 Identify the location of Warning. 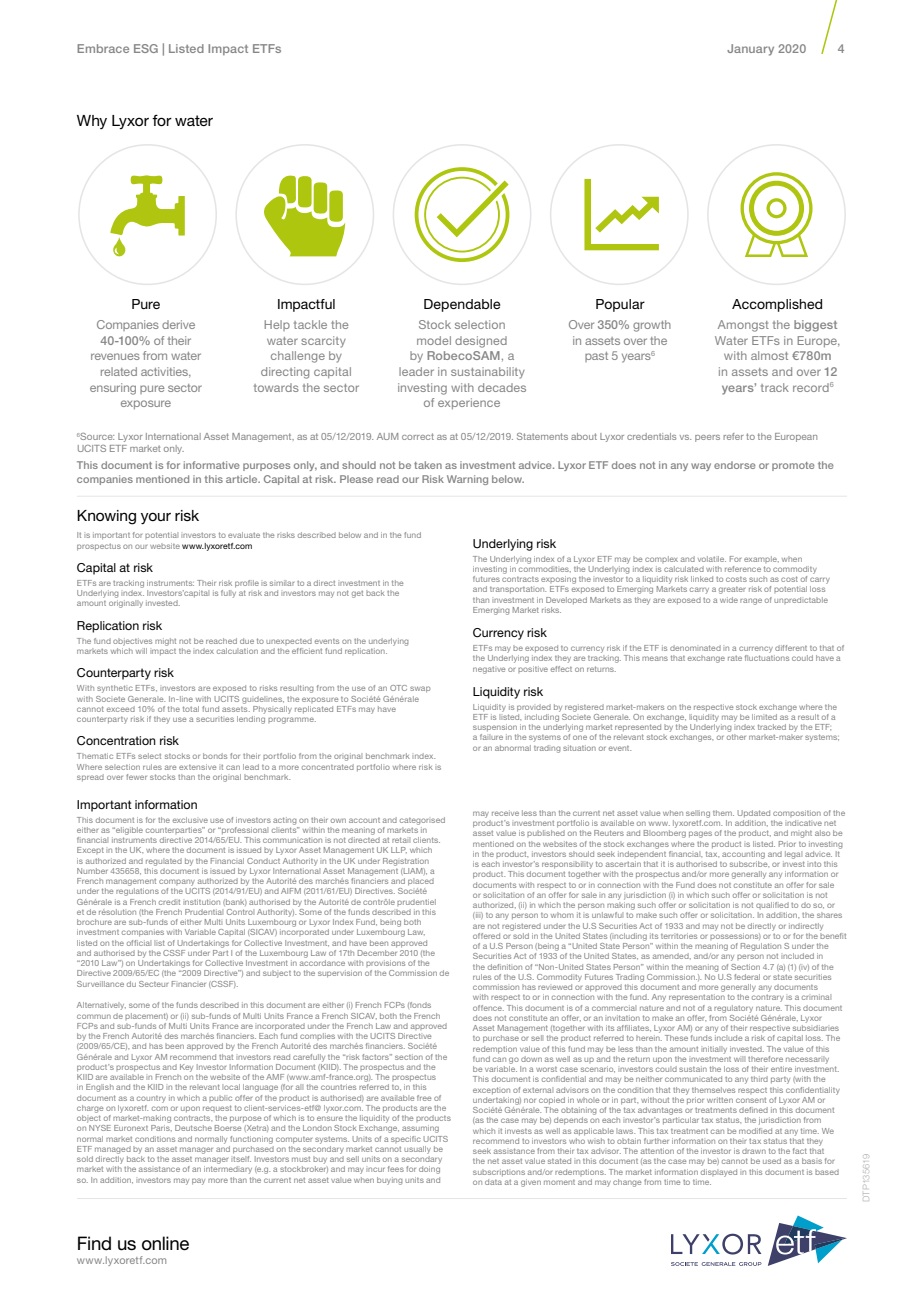
(467, 480).
